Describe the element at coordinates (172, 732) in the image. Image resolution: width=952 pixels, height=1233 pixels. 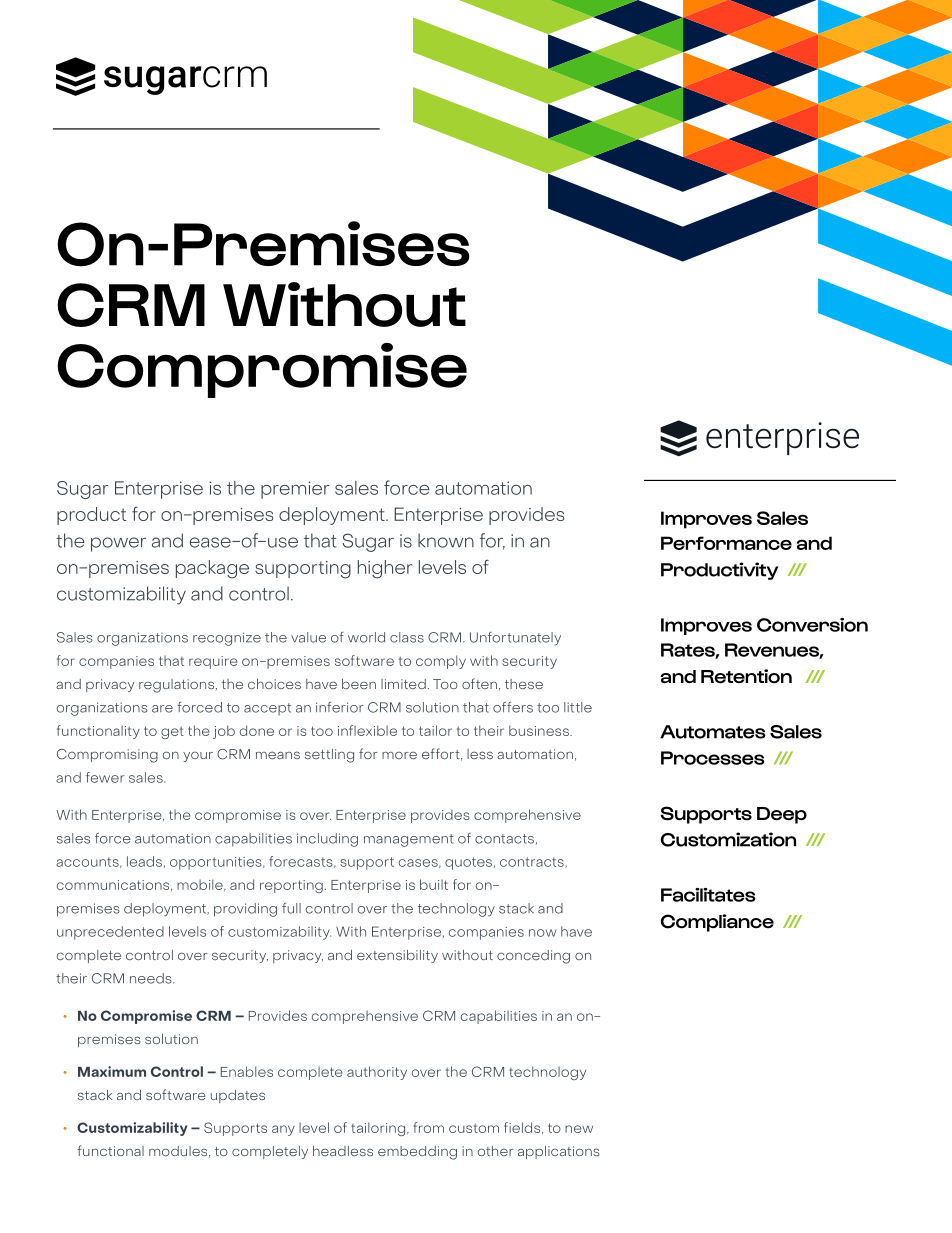
I see `get` at that location.
